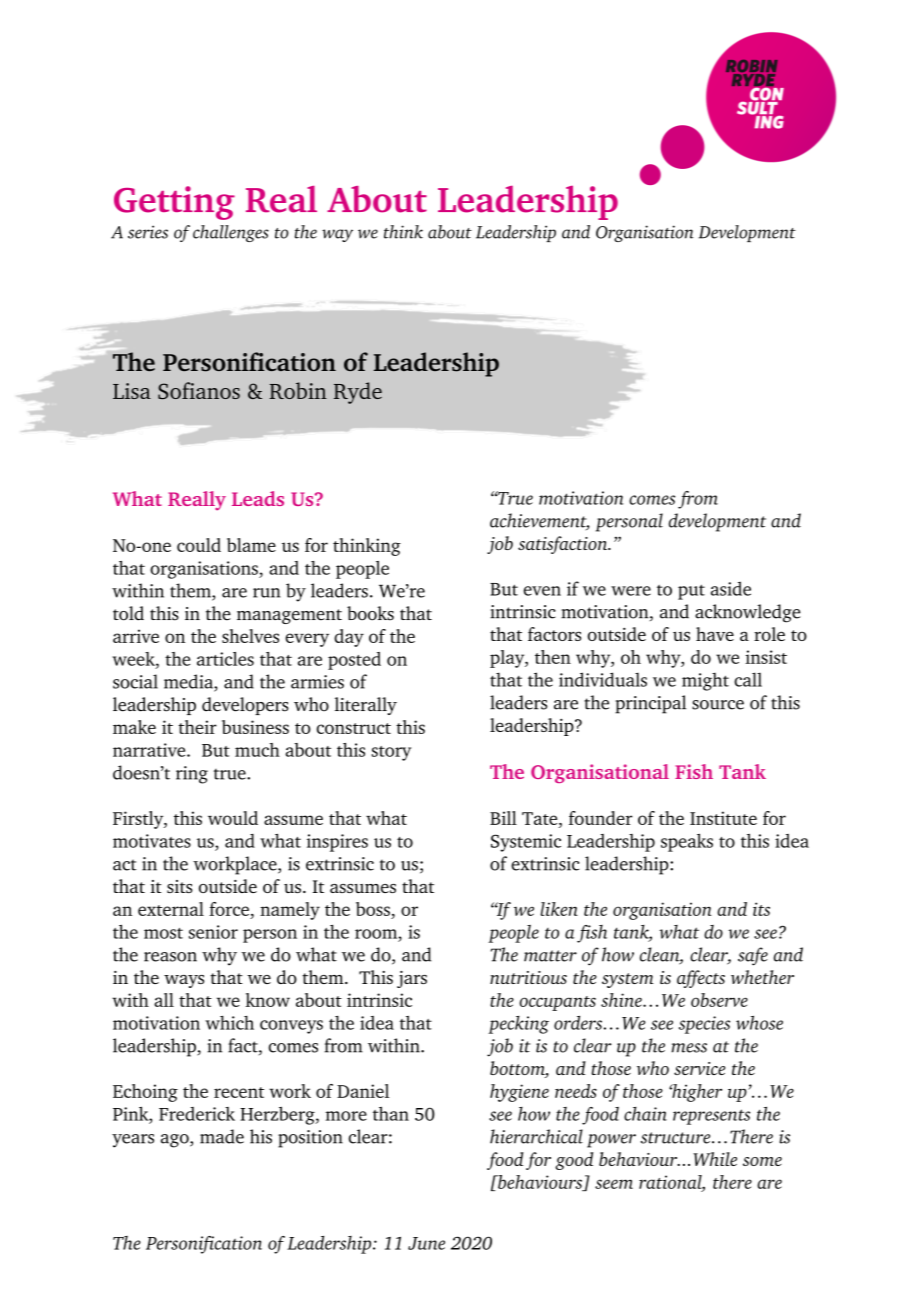  What do you see at coordinates (731, 588) in the image?
I see `aside` at bounding box center [731, 588].
